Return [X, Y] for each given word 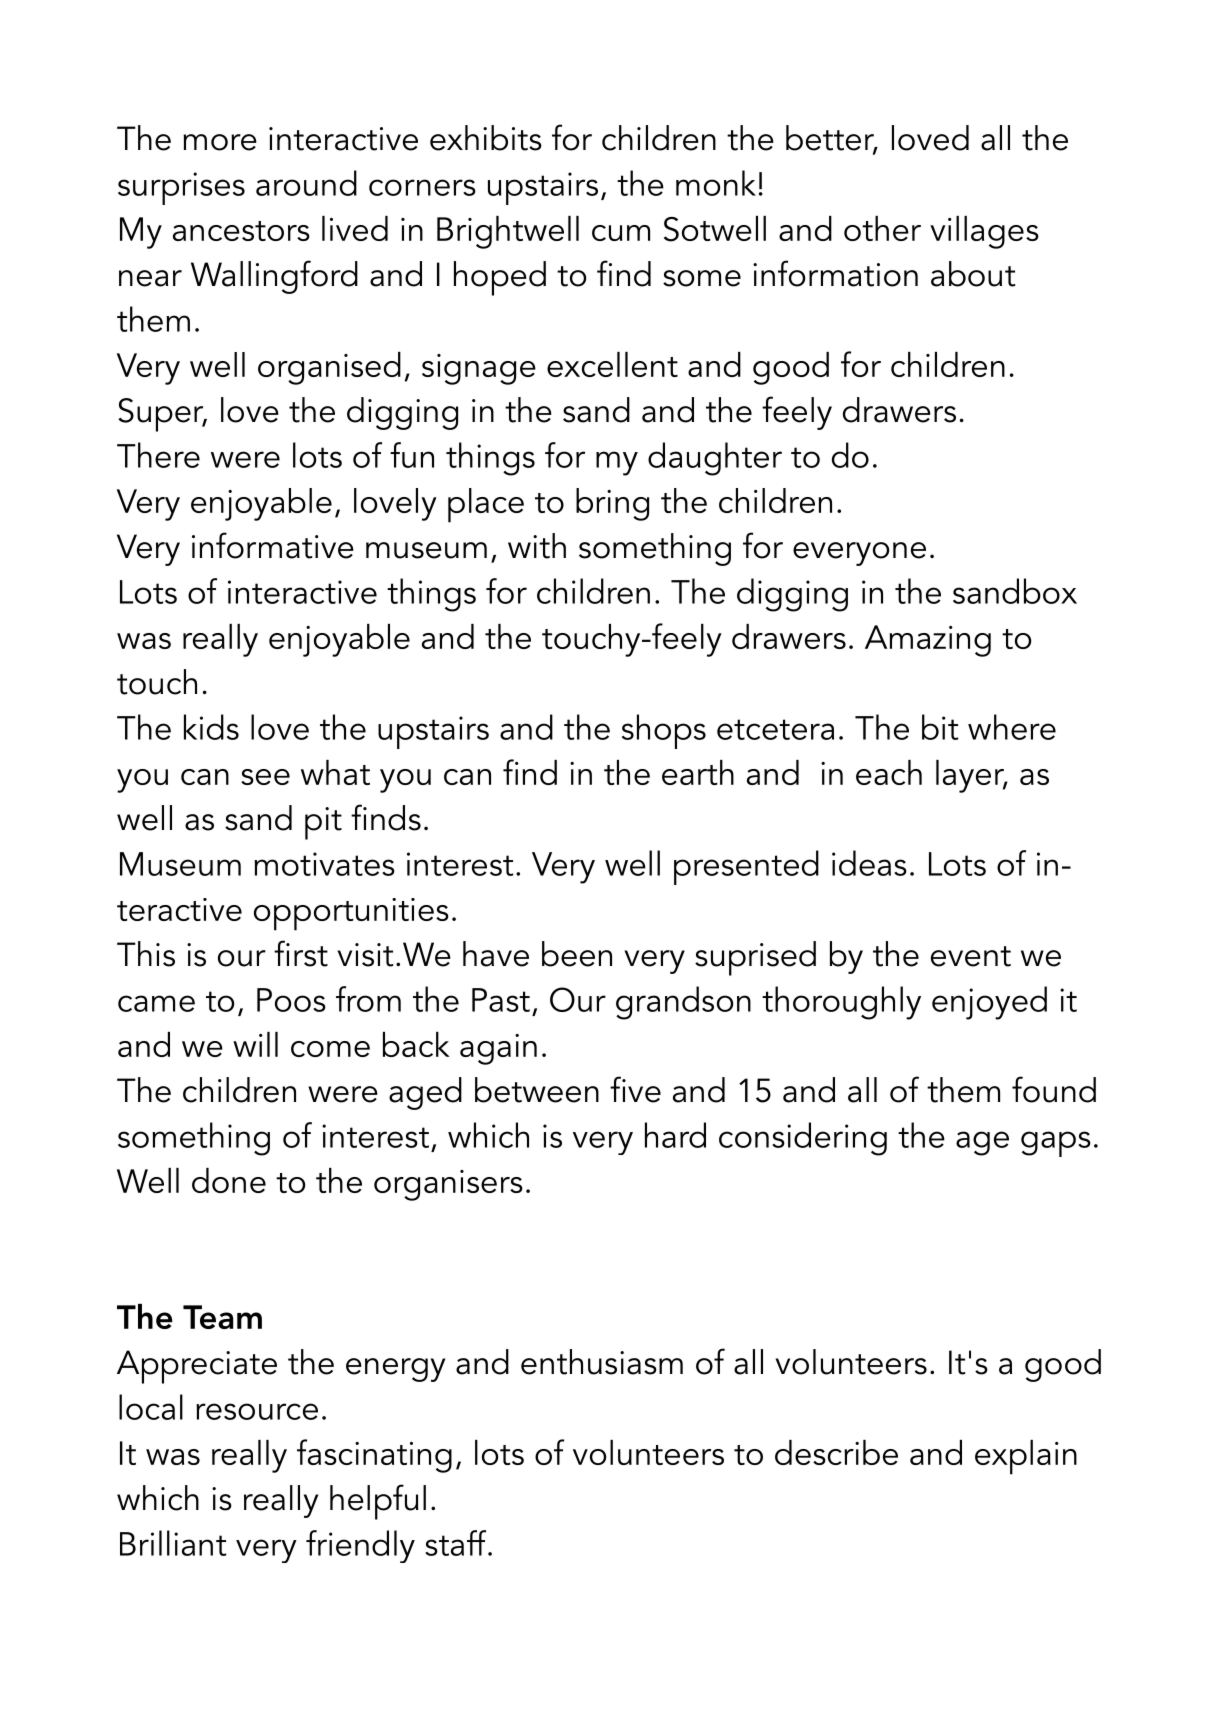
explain [1026, 1457]
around [306, 183]
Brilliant [173, 1543]
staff [457, 1543]
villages [984, 232]
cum [621, 233]
